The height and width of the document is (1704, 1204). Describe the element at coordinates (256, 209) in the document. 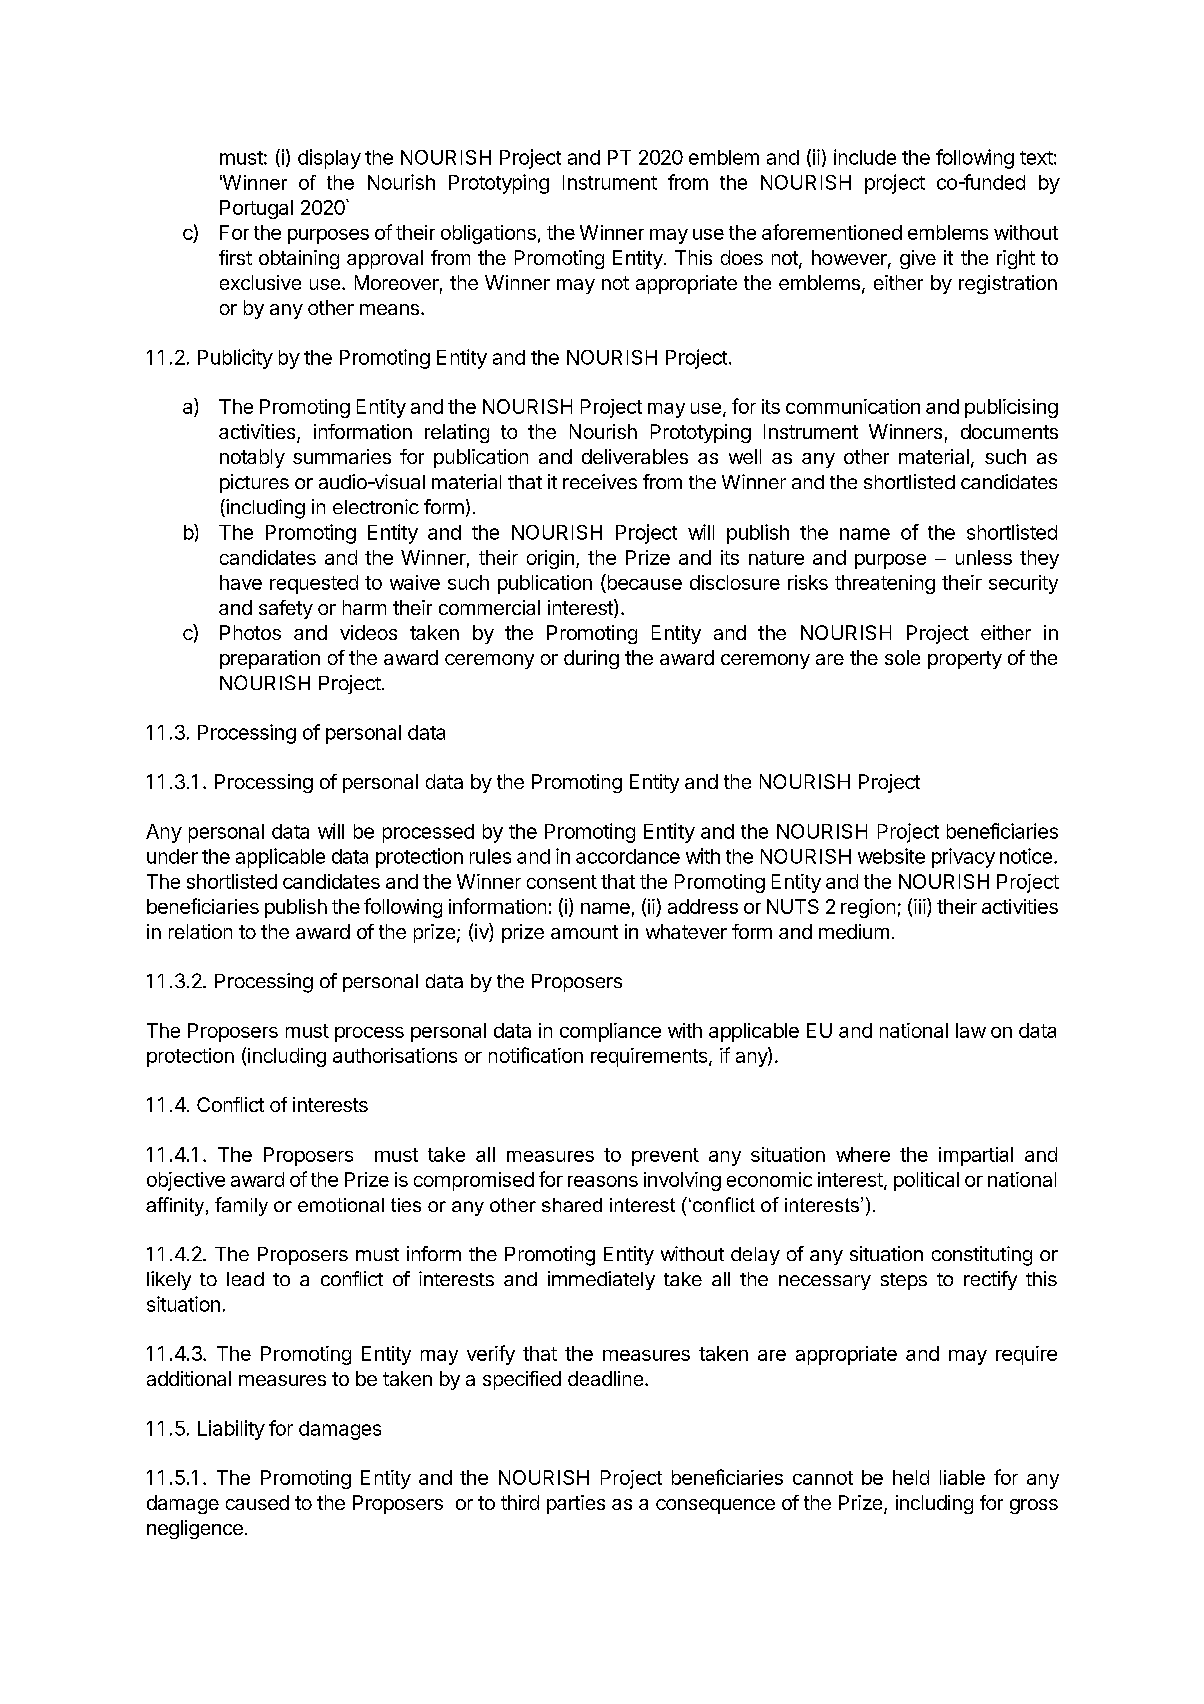

I see `Portugal` at that location.
